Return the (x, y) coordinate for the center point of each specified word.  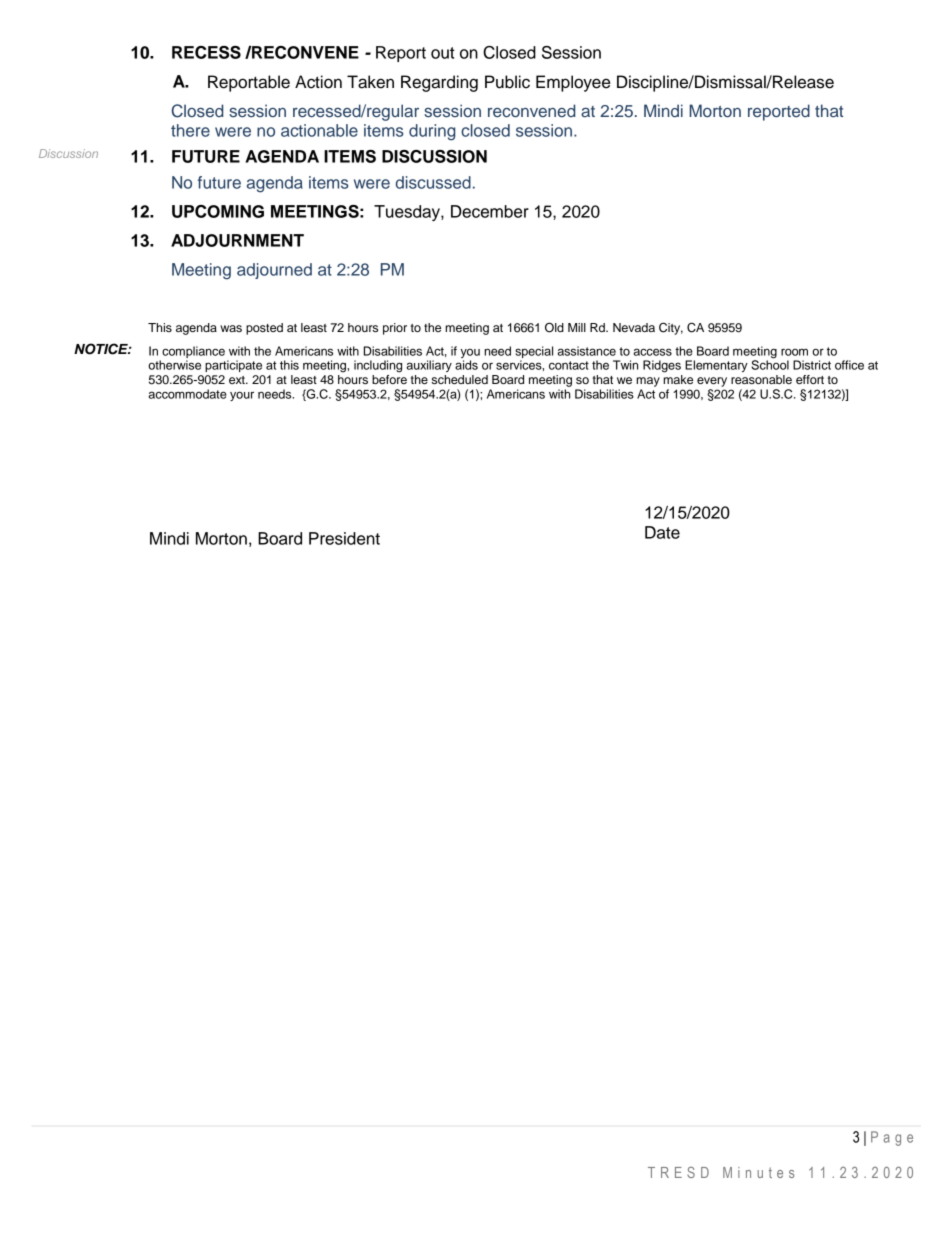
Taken (370, 82)
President (344, 538)
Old (554, 327)
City (671, 328)
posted (264, 329)
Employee (573, 83)
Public (507, 82)
